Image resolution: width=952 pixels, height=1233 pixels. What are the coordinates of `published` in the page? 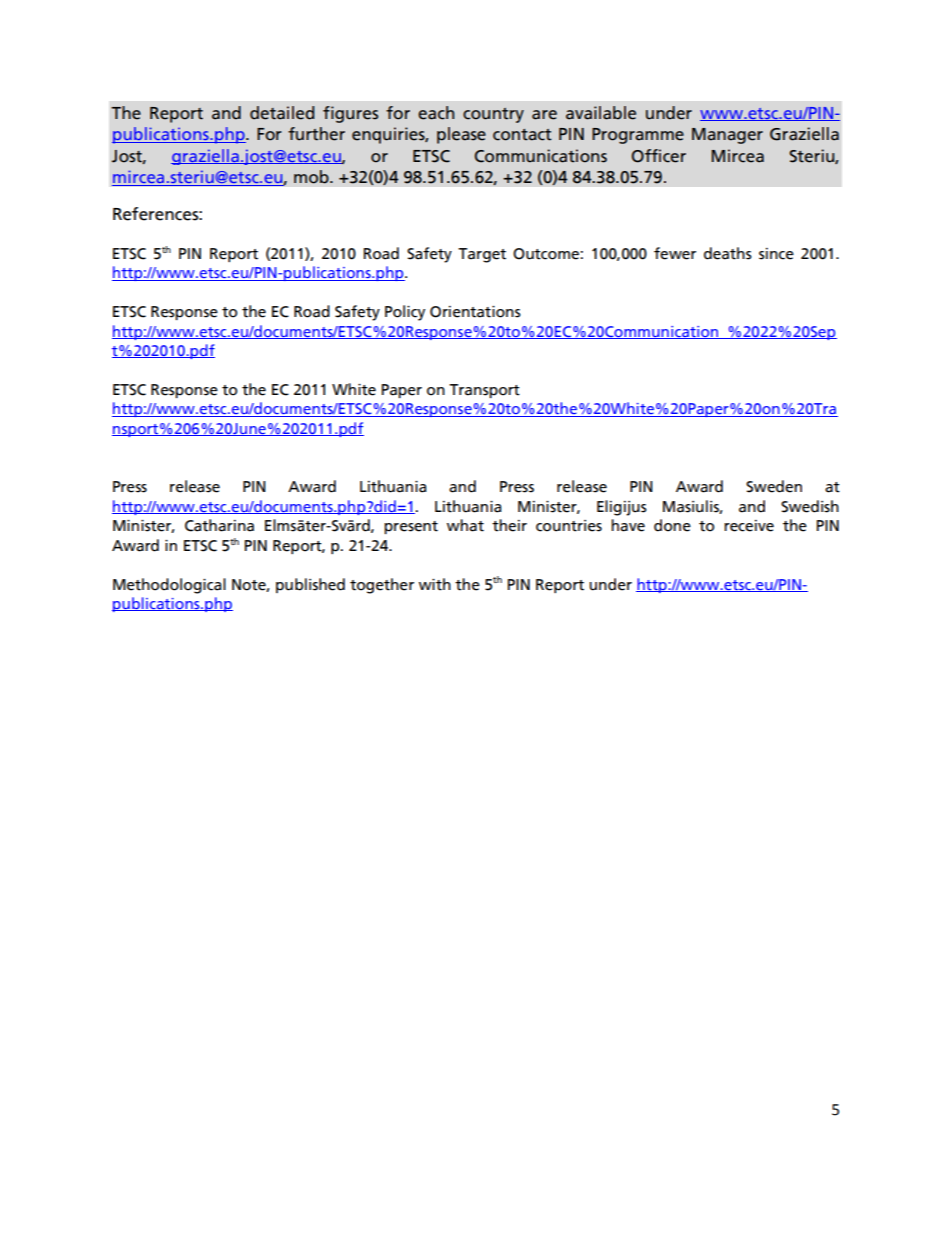 It's located at (310, 585).
